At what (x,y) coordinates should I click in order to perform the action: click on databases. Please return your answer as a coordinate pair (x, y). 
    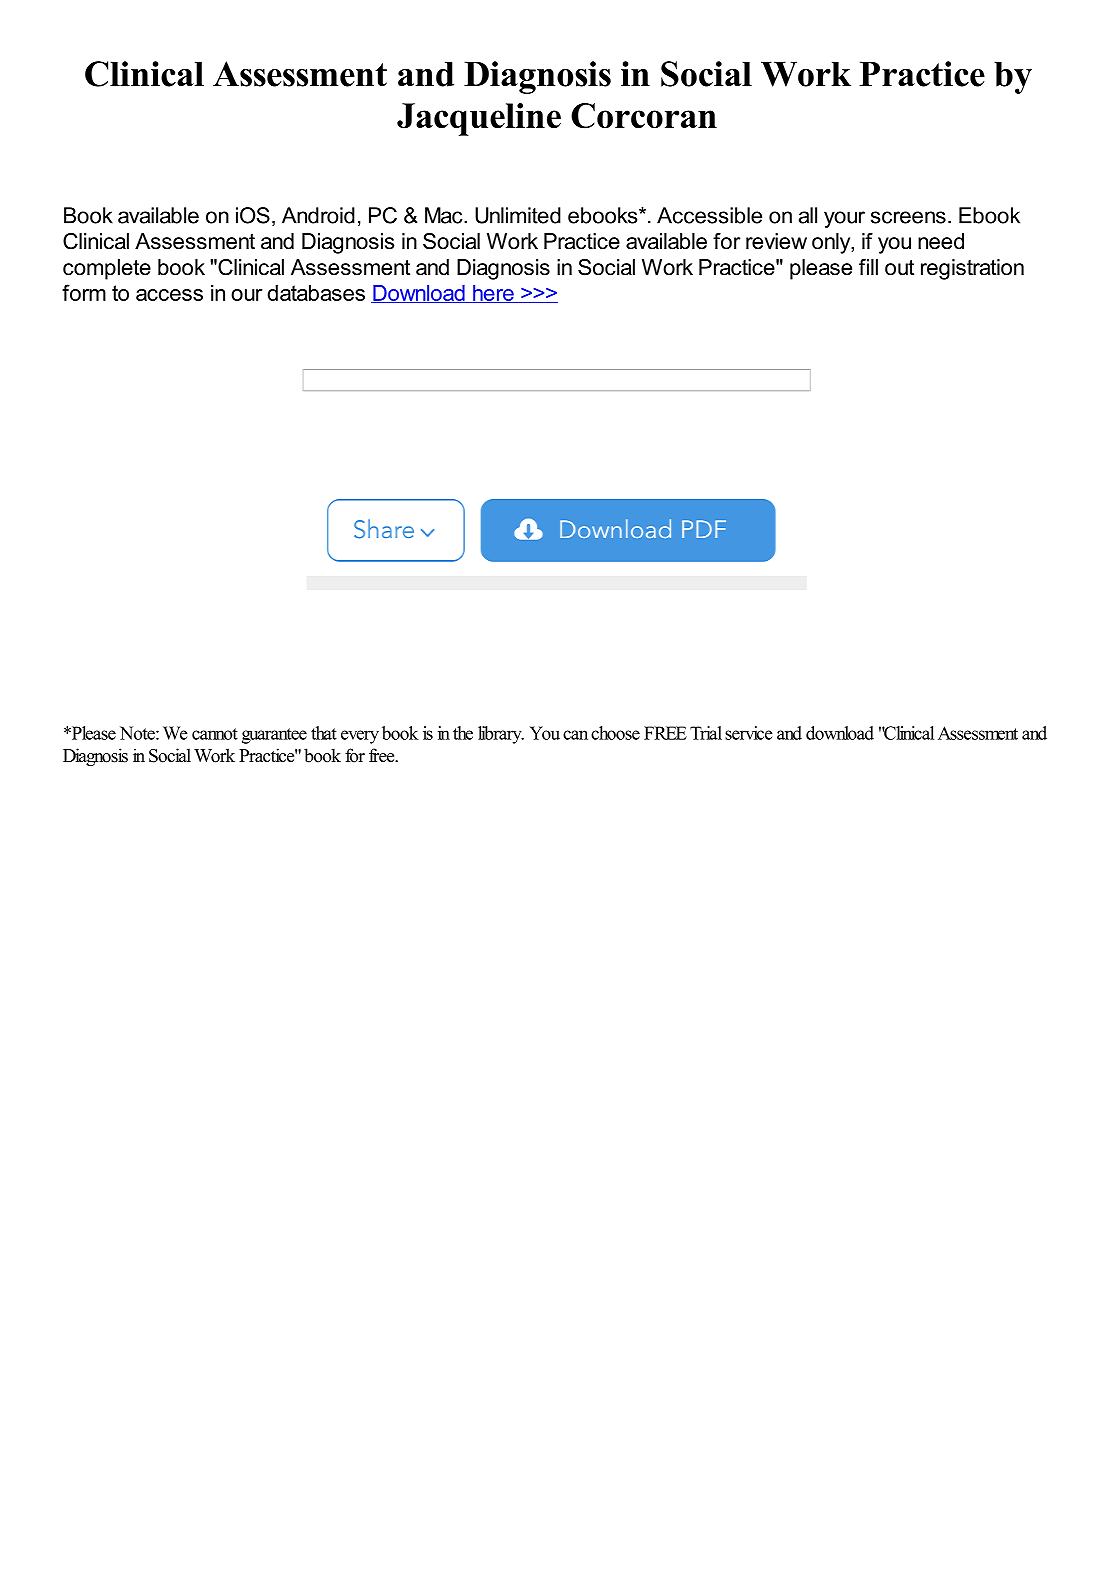
    Looking at the image, I should click on (316, 293).
